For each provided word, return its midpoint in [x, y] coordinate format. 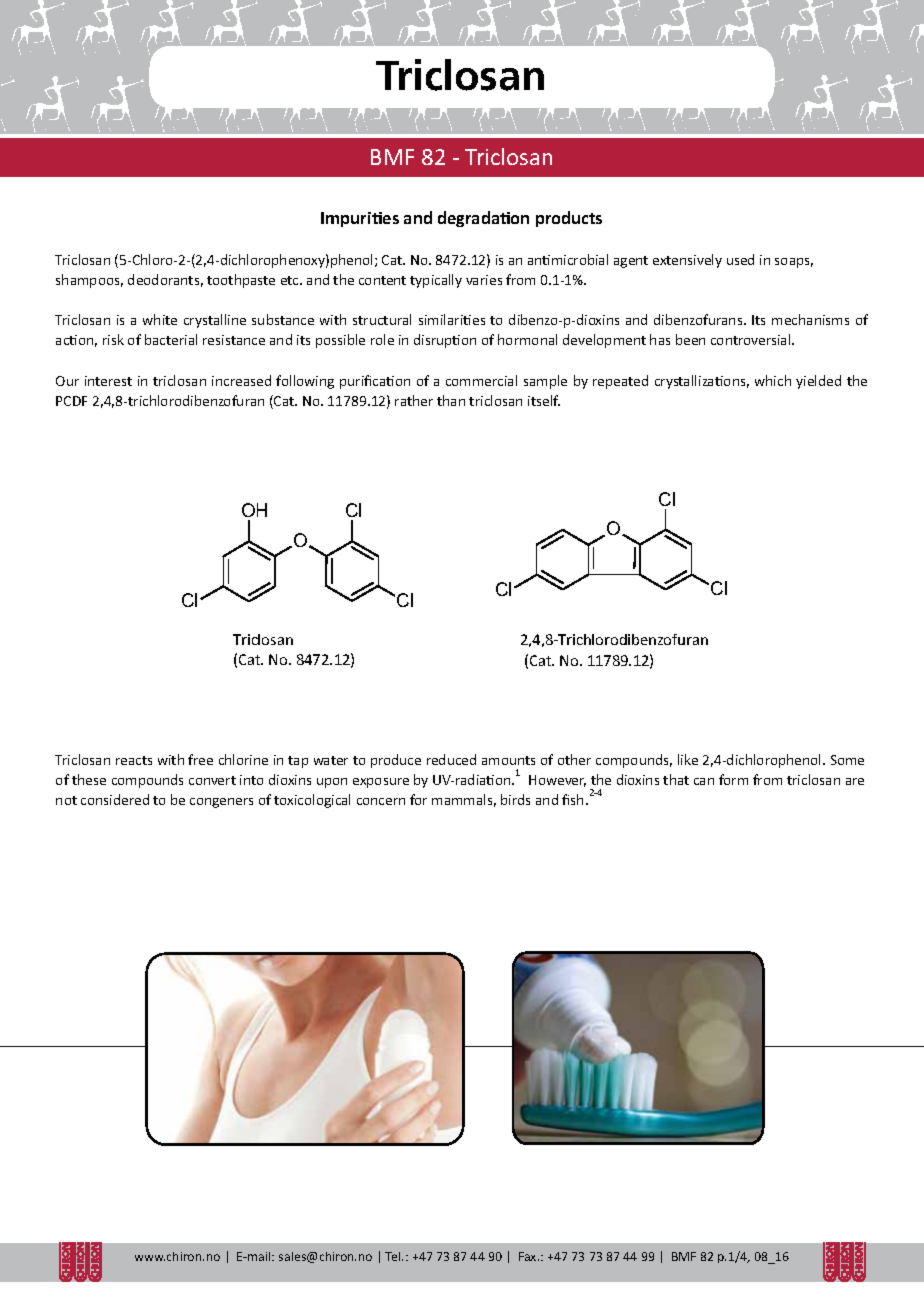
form [733, 779]
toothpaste [241, 281]
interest [108, 381]
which [773, 380]
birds [515, 799]
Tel [394, 1256]
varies [484, 280]
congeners [221, 803]
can [704, 781]
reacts [134, 760]
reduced [451, 759]
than [451, 400]
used [740, 259]
